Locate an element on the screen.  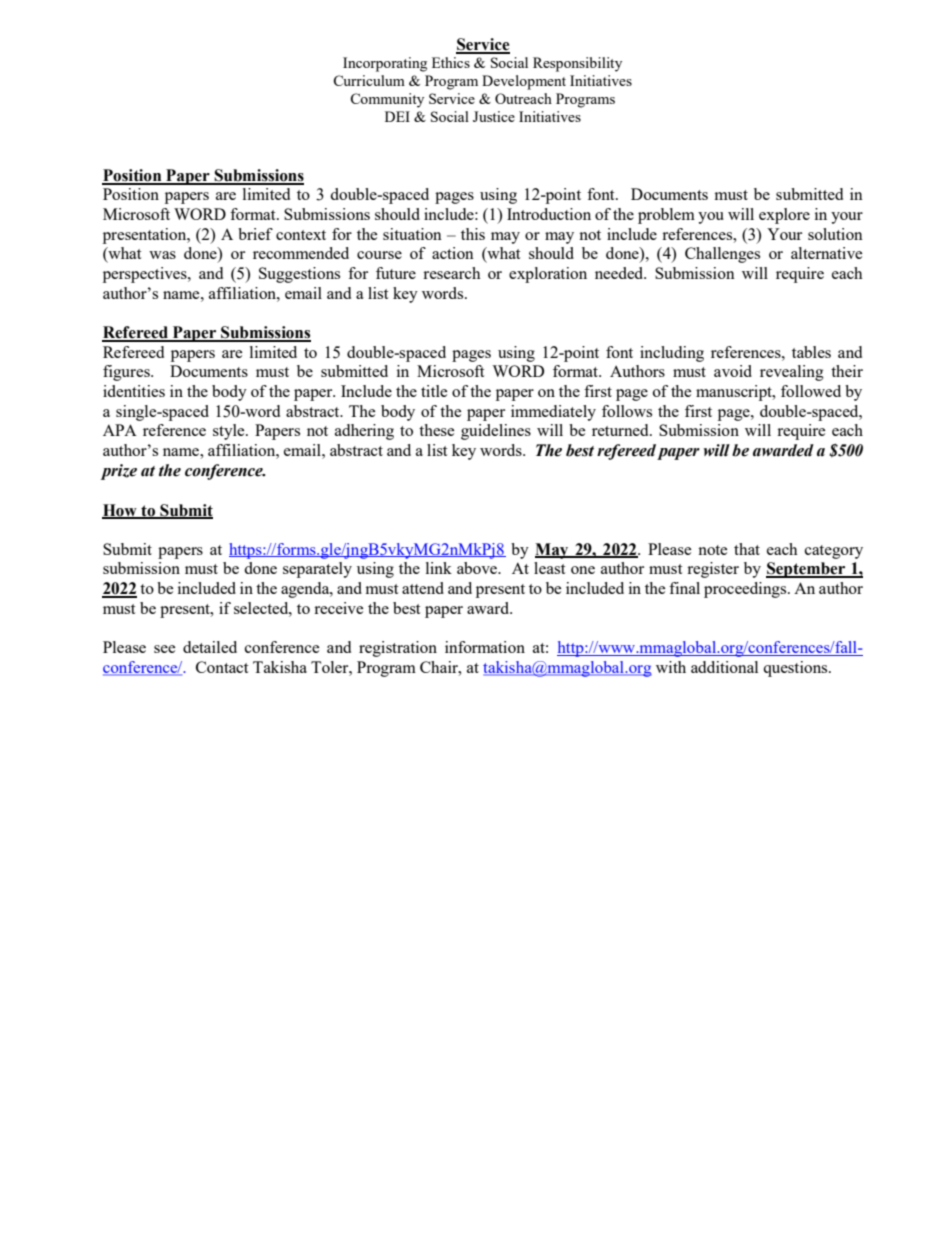
above is located at coordinates (478, 568).
